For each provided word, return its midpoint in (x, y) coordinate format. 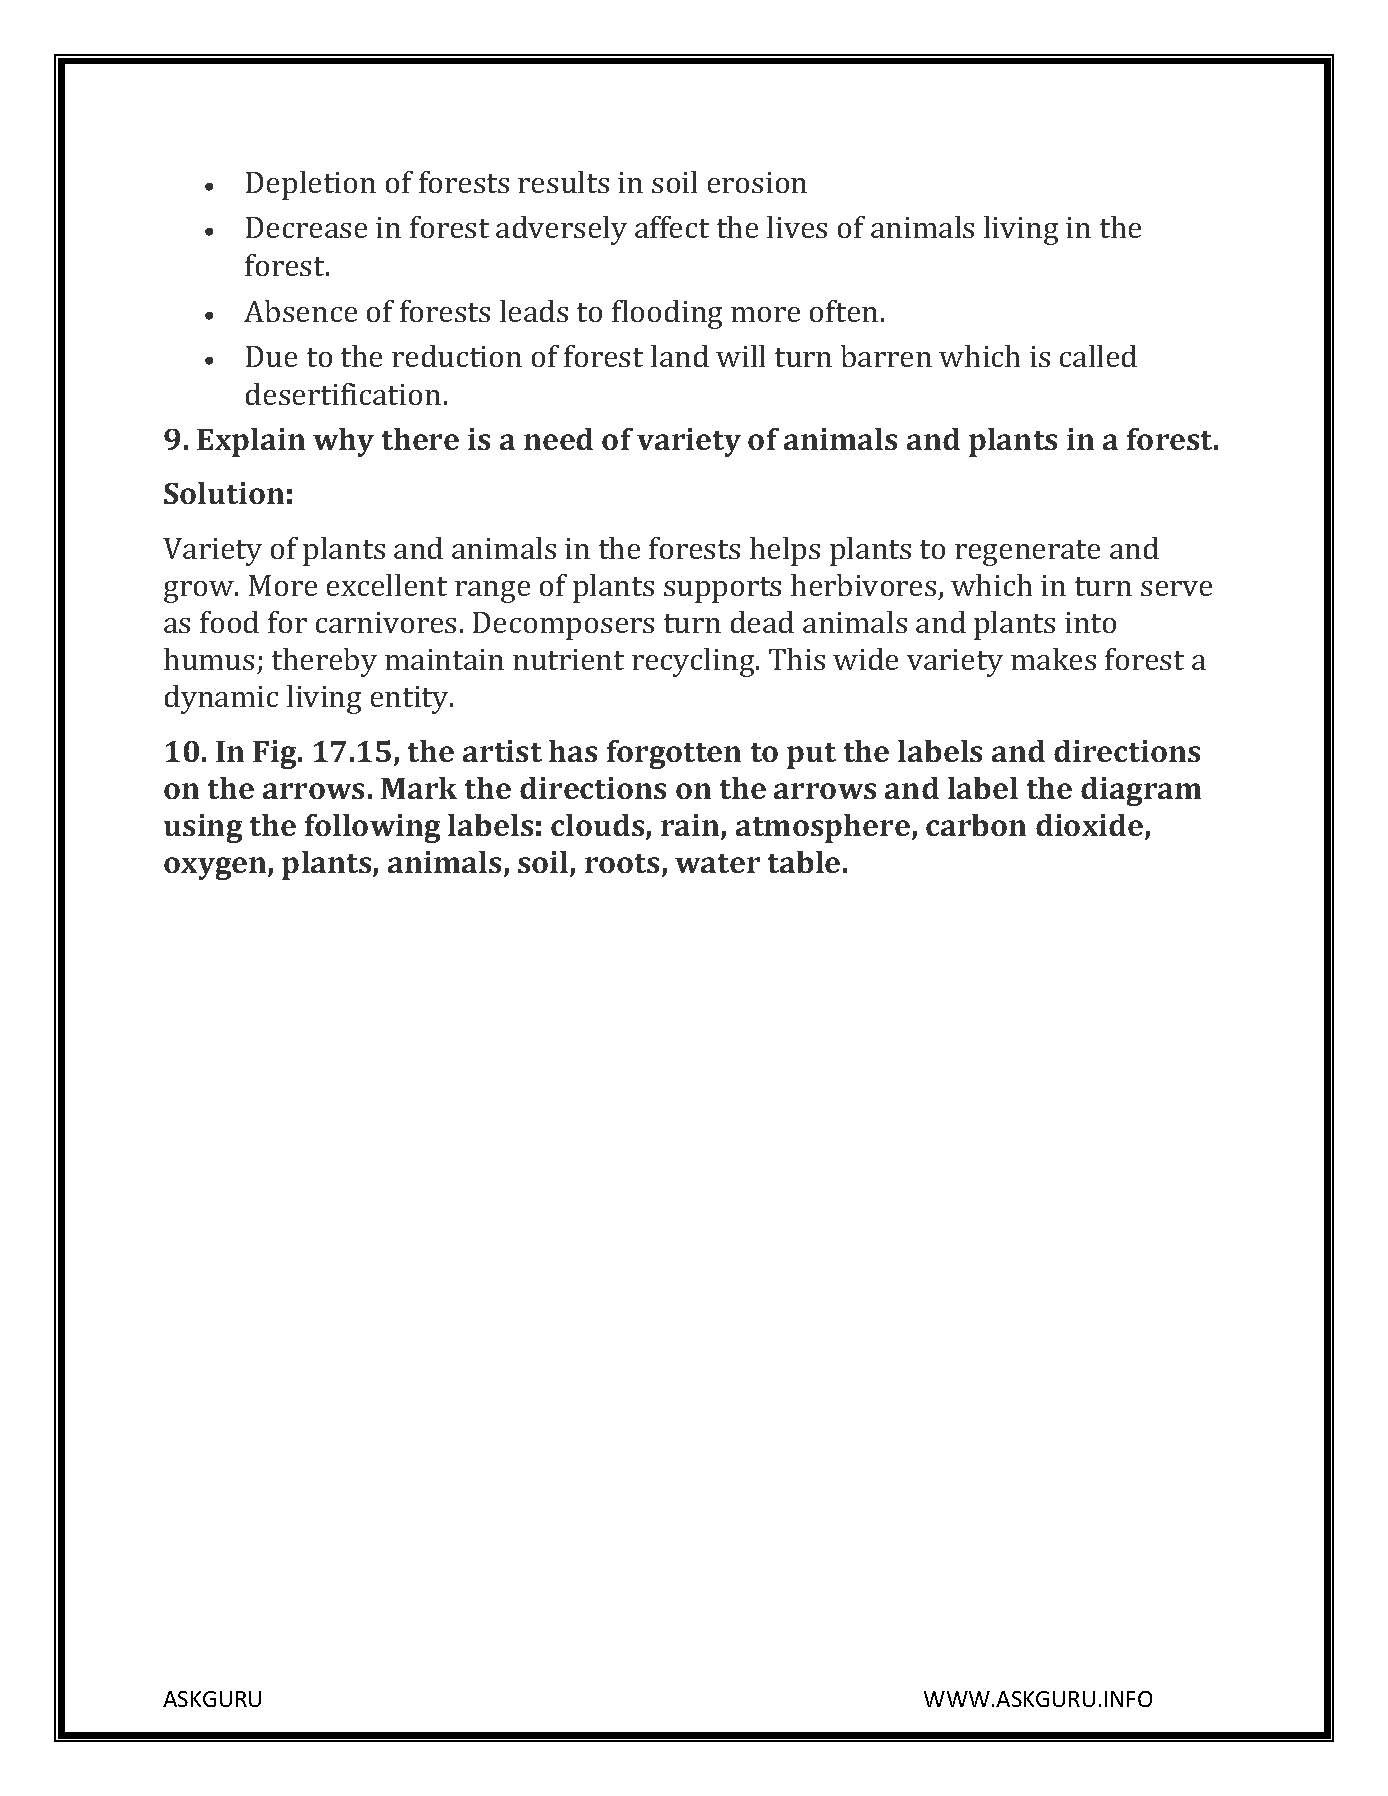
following (372, 828)
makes (1053, 659)
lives (797, 227)
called (1098, 356)
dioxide (1091, 826)
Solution (224, 493)
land (680, 356)
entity (411, 700)
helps (785, 551)
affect (672, 227)
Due (271, 356)
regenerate (1027, 553)
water (717, 863)
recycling (694, 662)
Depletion (311, 185)
